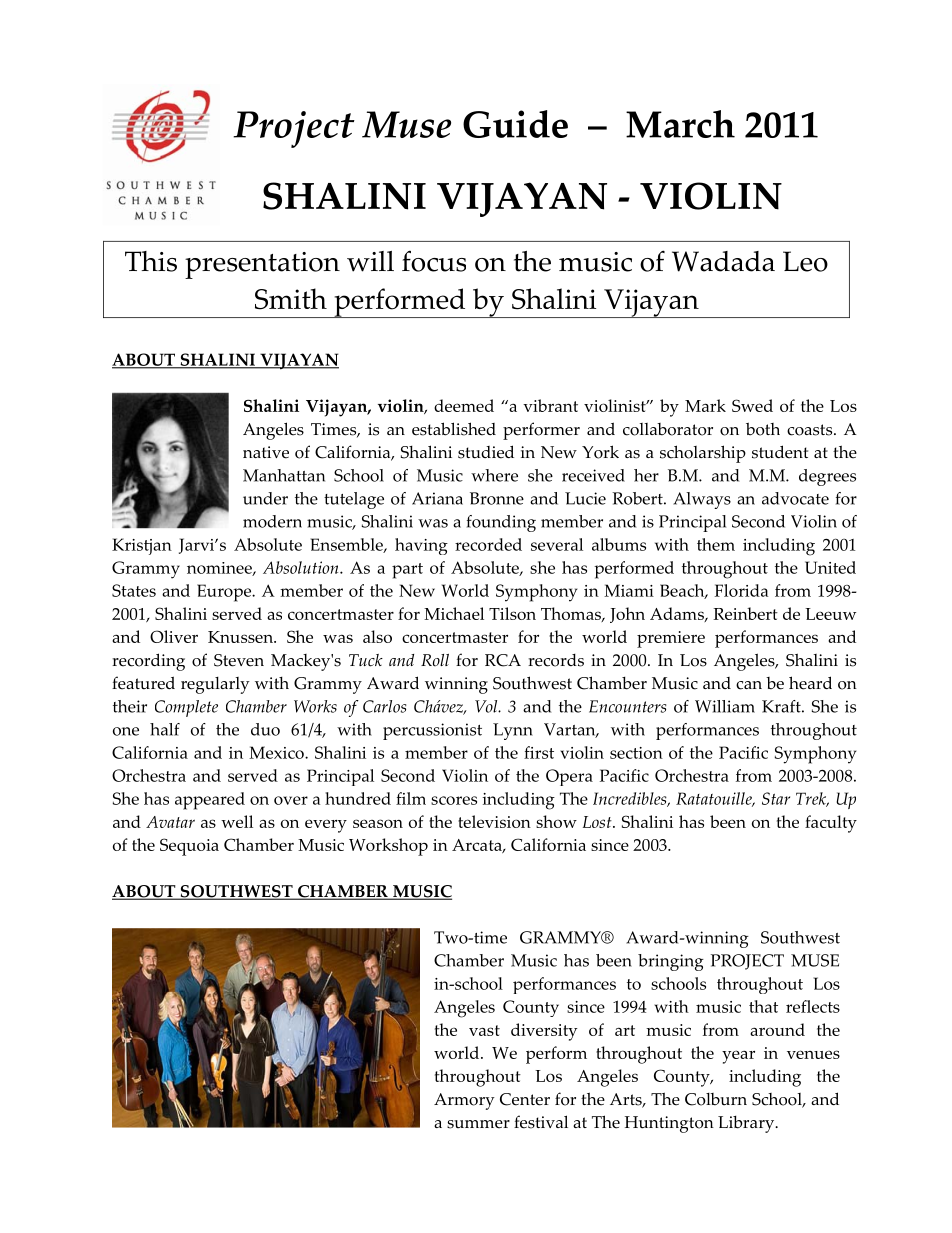  I want to click on This, so click(151, 261).
